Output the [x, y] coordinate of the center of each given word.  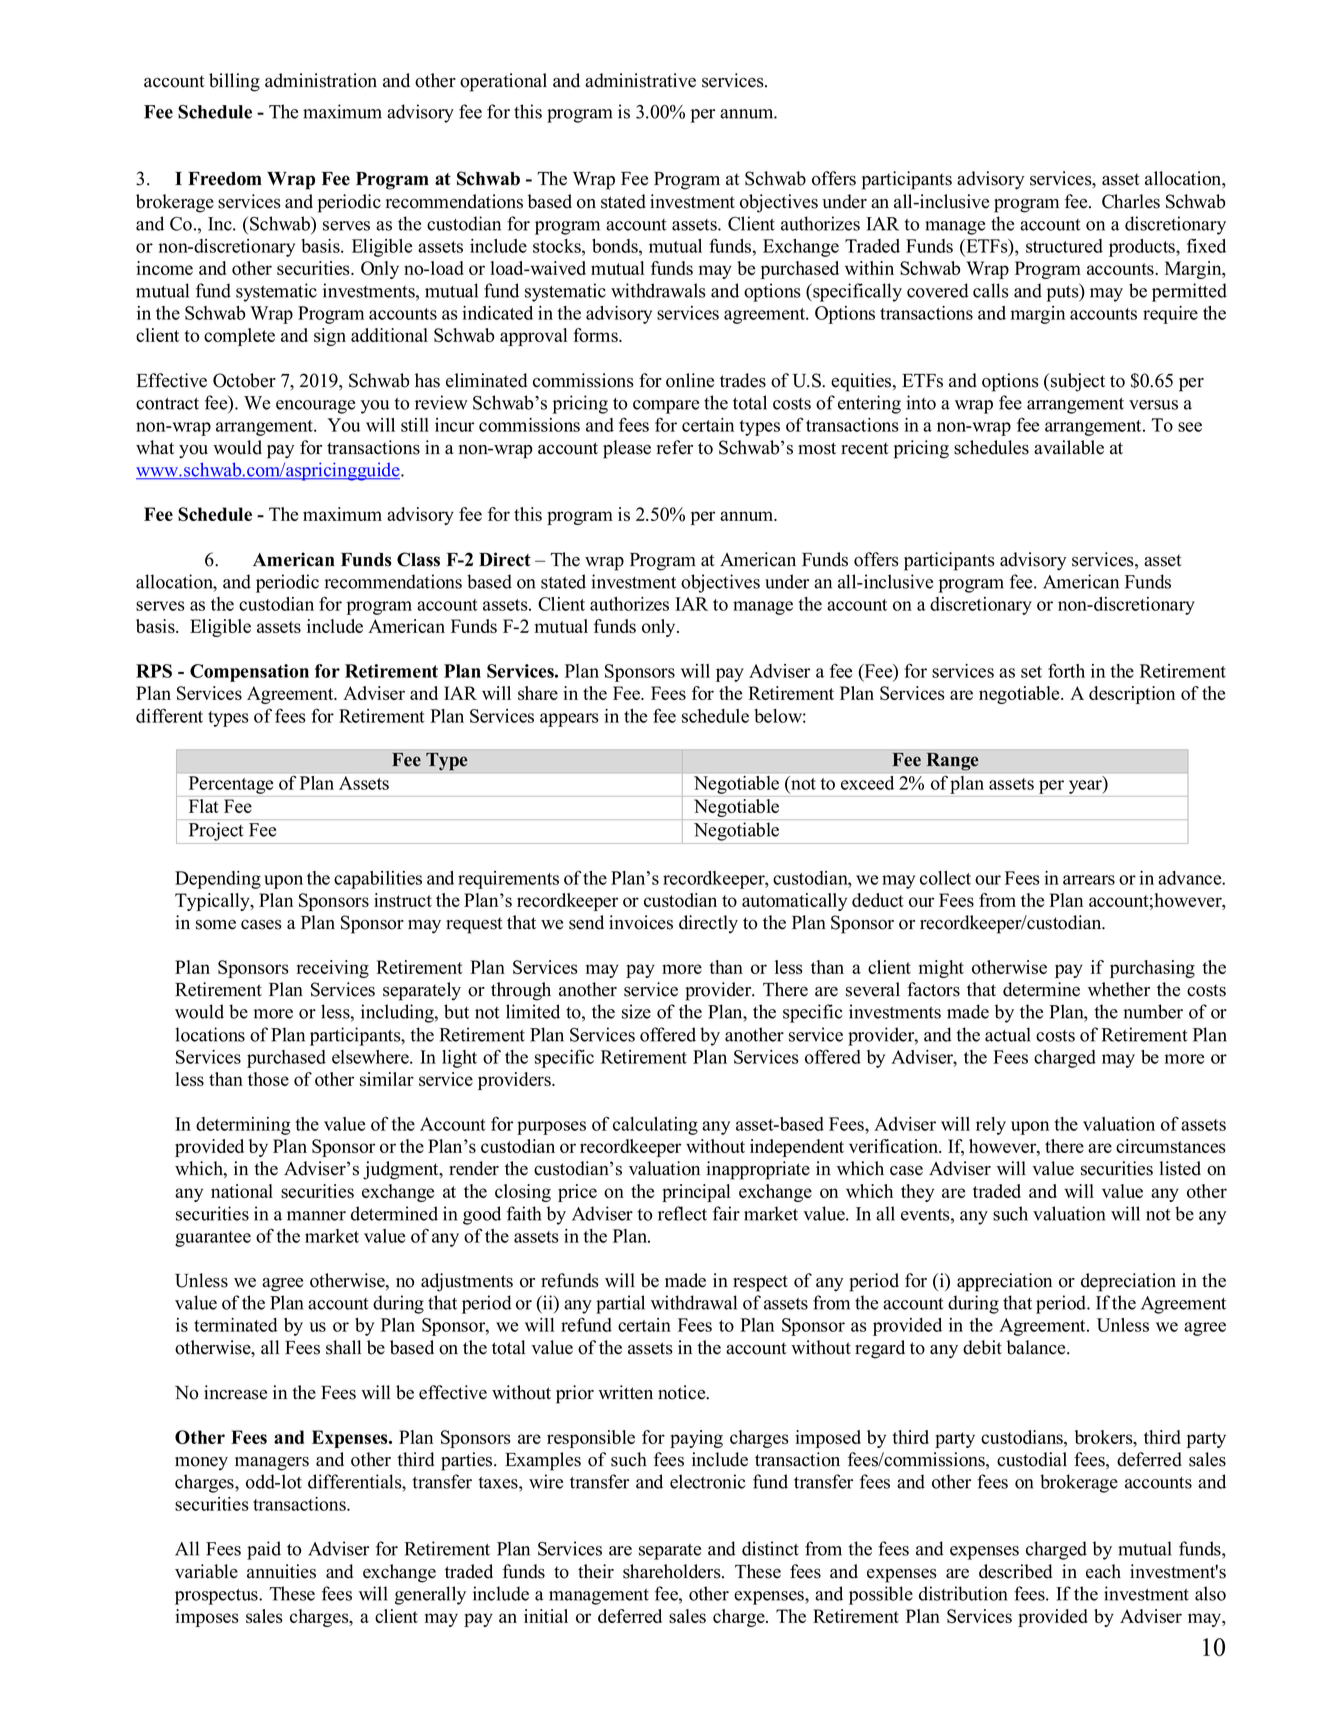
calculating [655, 1126]
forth [1066, 670]
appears [569, 720]
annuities [281, 1571]
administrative [640, 80]
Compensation [249, 673]
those [268, 1079]
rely [991, 1126]
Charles [1131, 201]
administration [321, 80]
